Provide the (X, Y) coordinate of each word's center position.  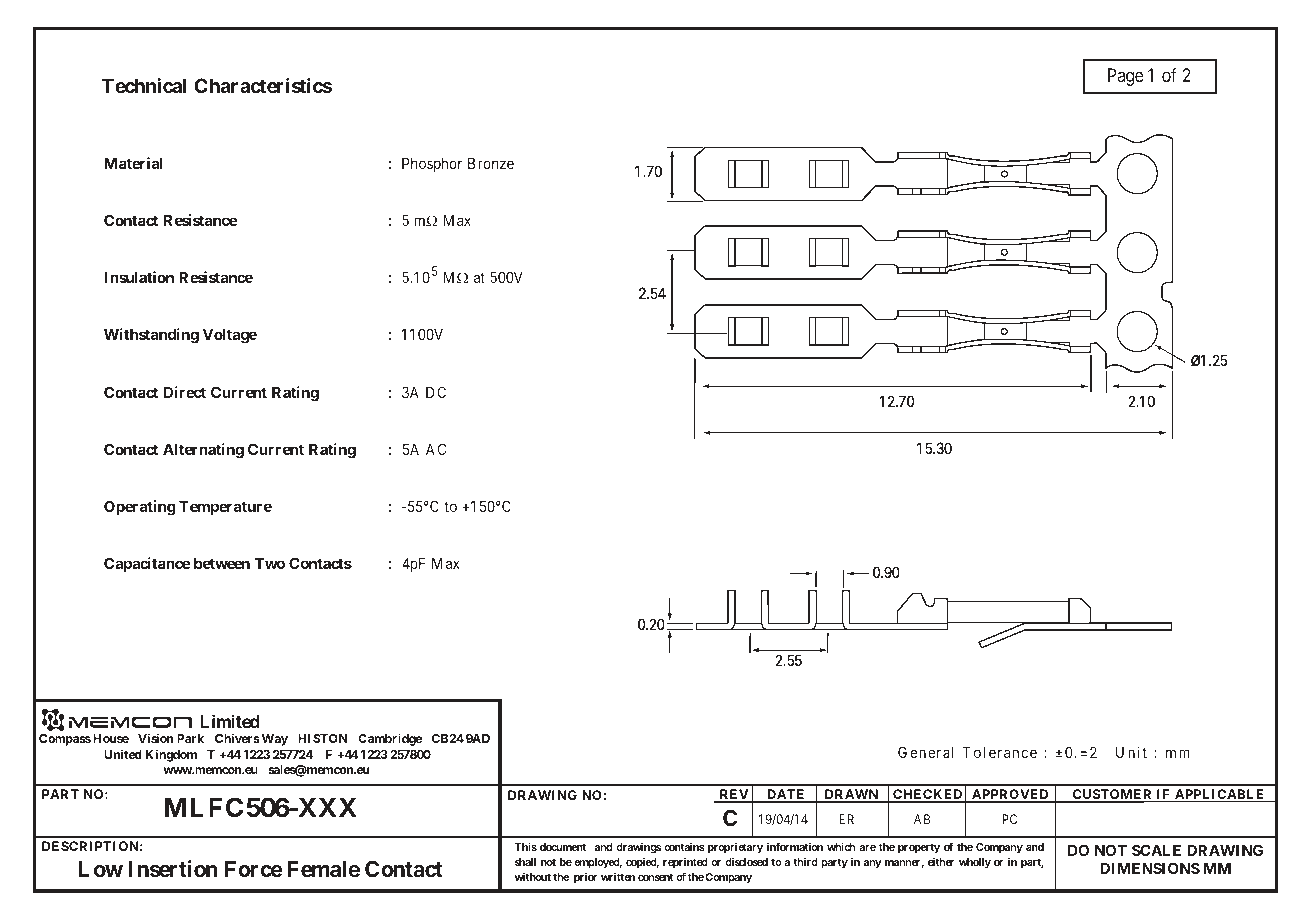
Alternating (203, 451)
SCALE (1156, 850)
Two (270, 563)
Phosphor (432, 165)
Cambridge (390, 739)
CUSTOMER (1112, 796)
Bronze (491, 163)
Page (1126, 77)
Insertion (173, 868)
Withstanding (151, 336)
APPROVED (1010, 796)
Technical (144, 85)
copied (642, 863)
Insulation (139, 277)
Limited (230, 721)
